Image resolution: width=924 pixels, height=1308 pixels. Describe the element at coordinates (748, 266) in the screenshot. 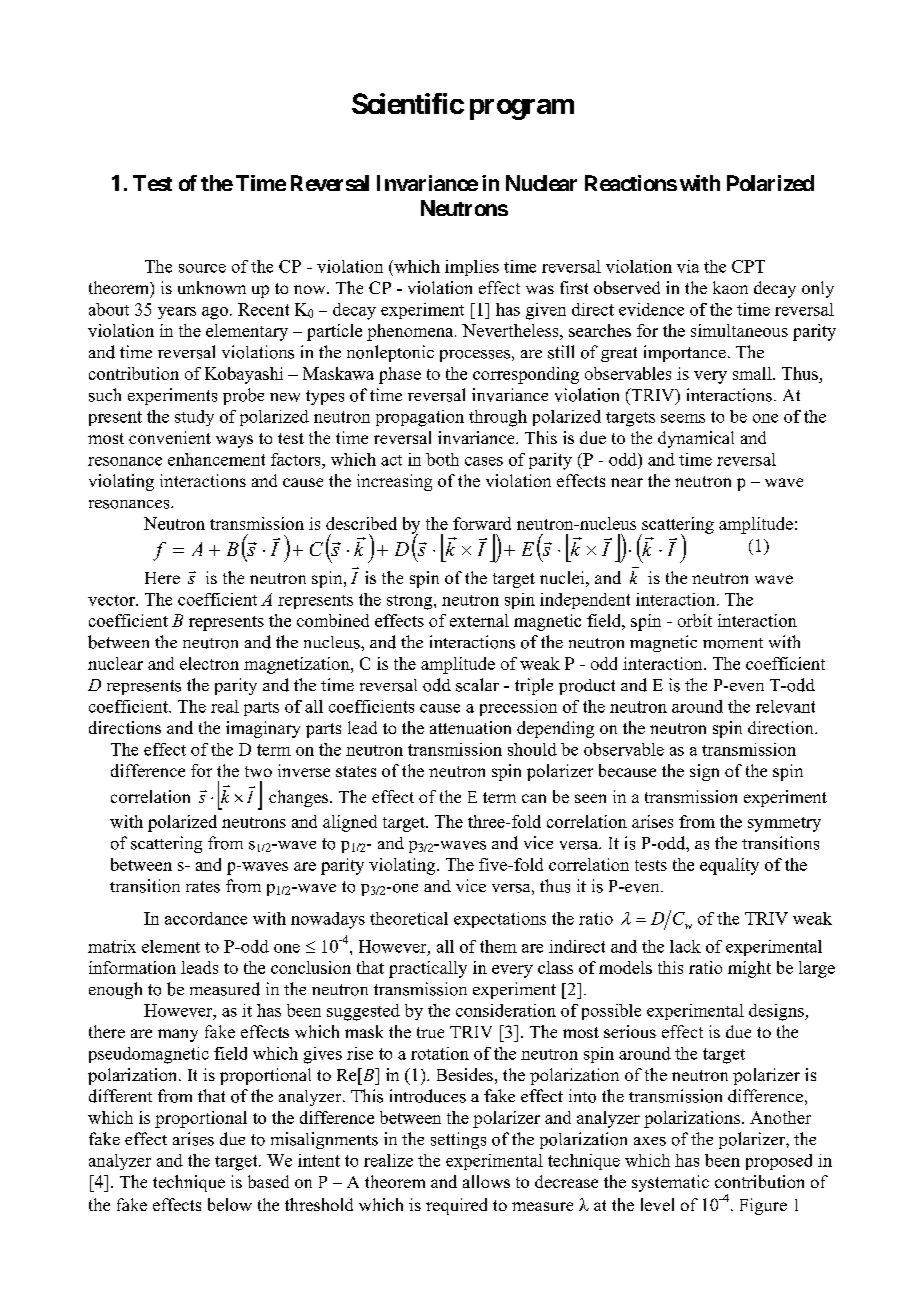

I see `CPT` at that location.
